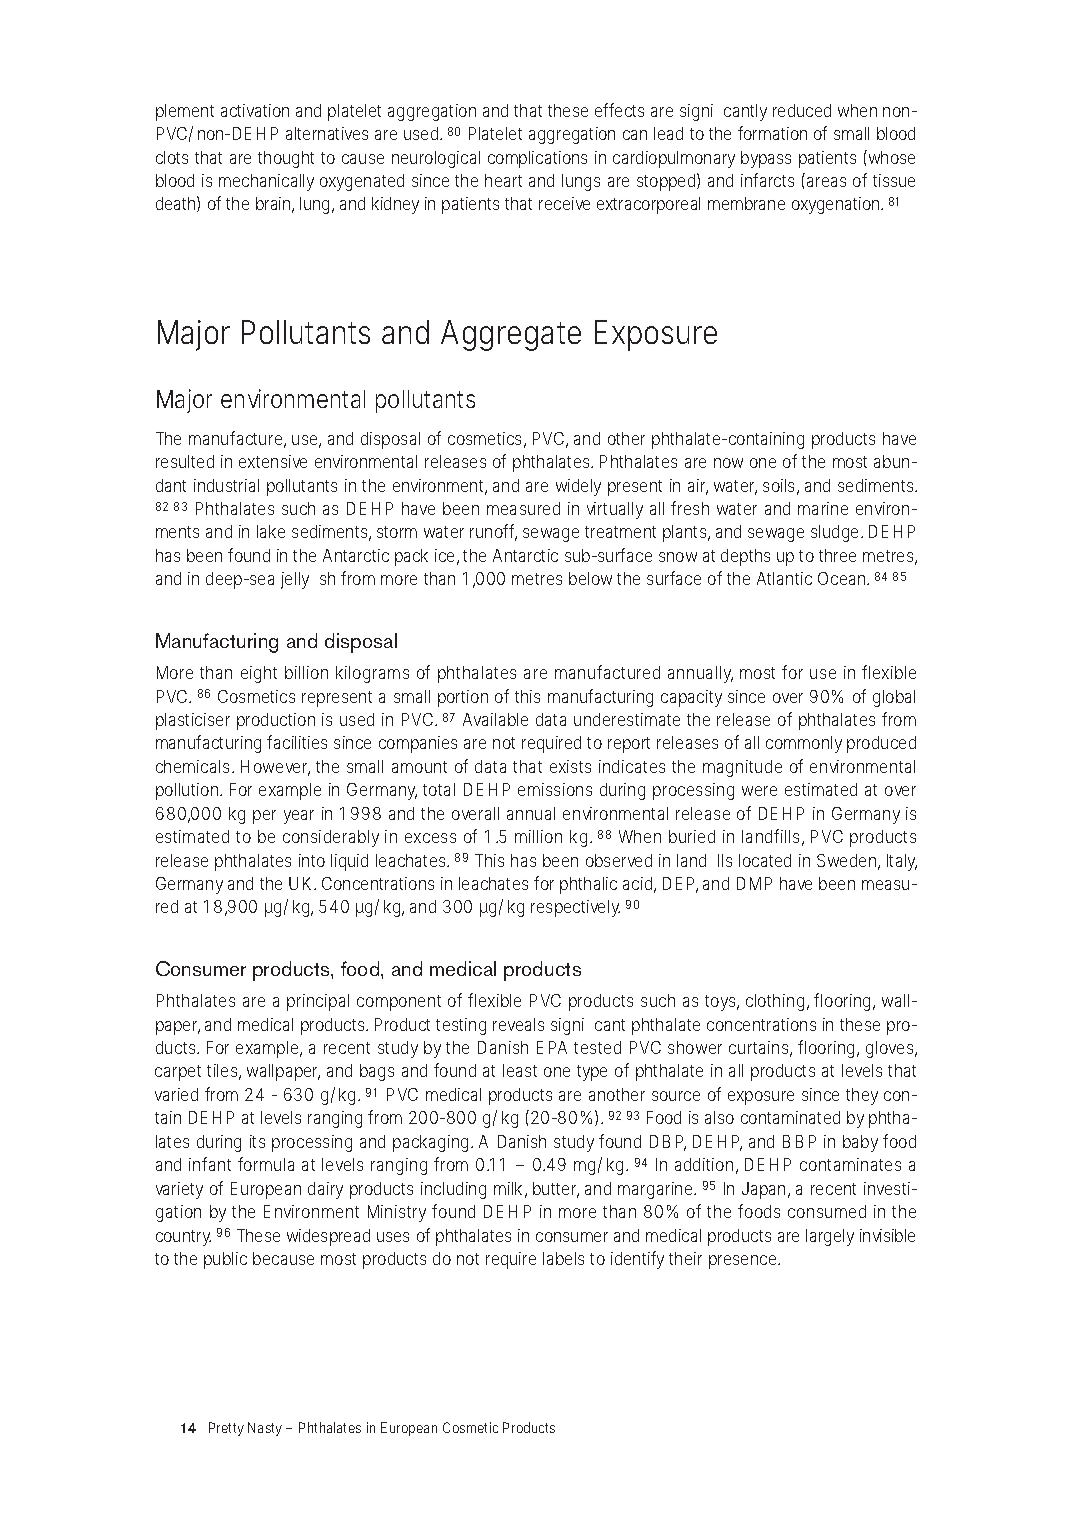 The height and width of the image is (1516, 1072). Describe the element at coordinates (563, 1258) in the image. I see `labels` at that location.
